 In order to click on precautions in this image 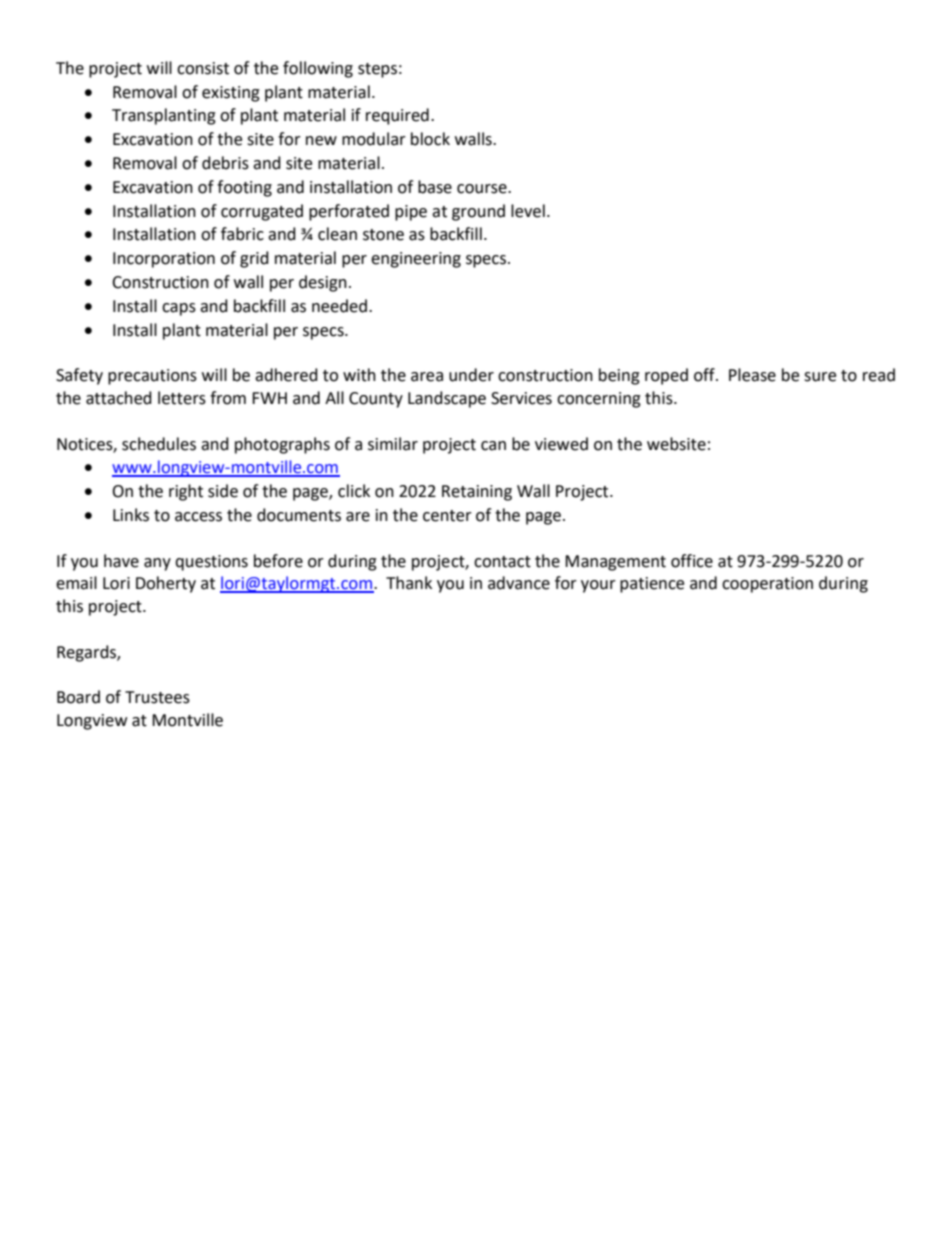, I will do `click(152, 377)`.
